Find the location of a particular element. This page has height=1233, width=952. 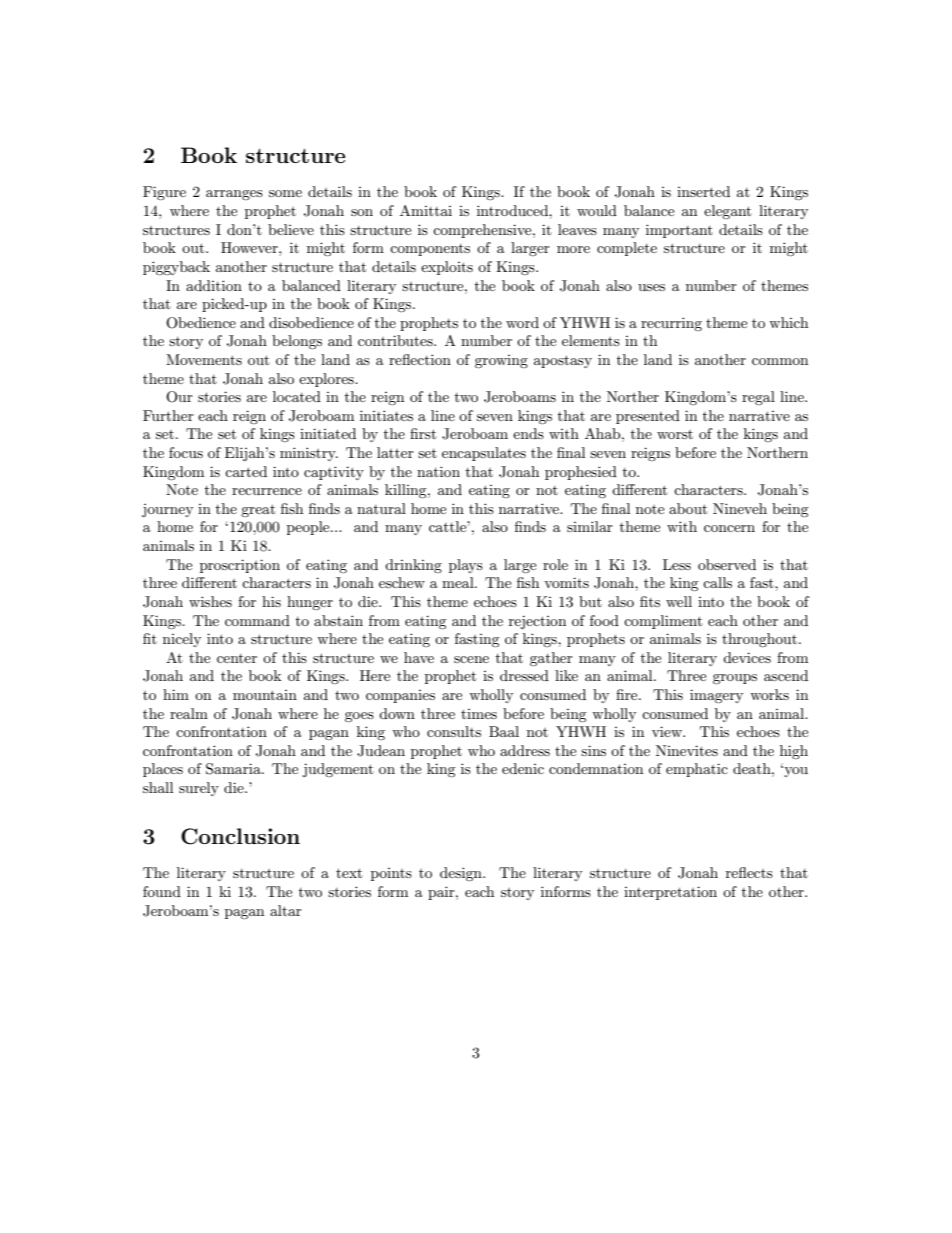

well is located at coordinates (679, 601).
